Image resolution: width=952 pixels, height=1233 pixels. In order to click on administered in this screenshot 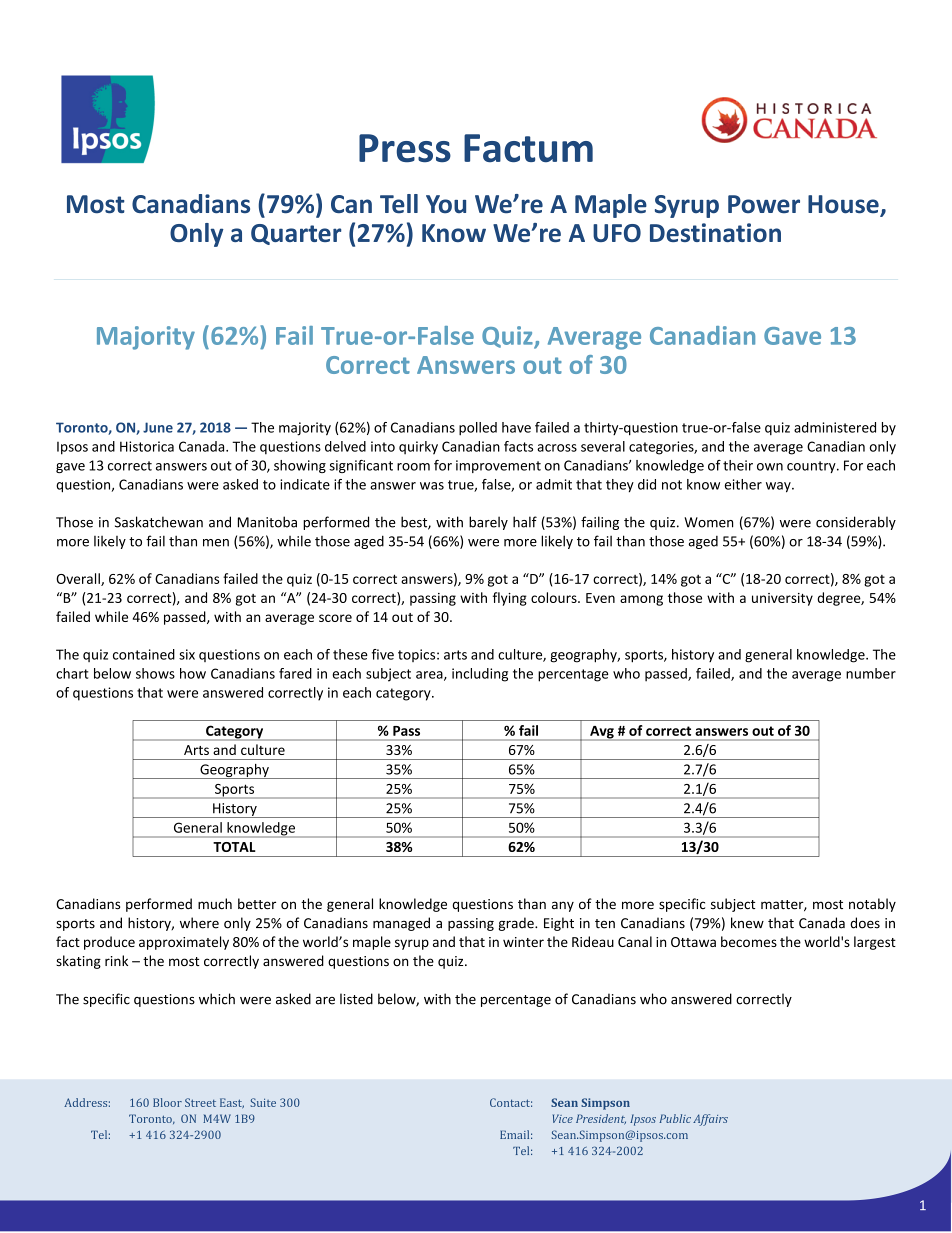, I will do `click(835, 427)`.
